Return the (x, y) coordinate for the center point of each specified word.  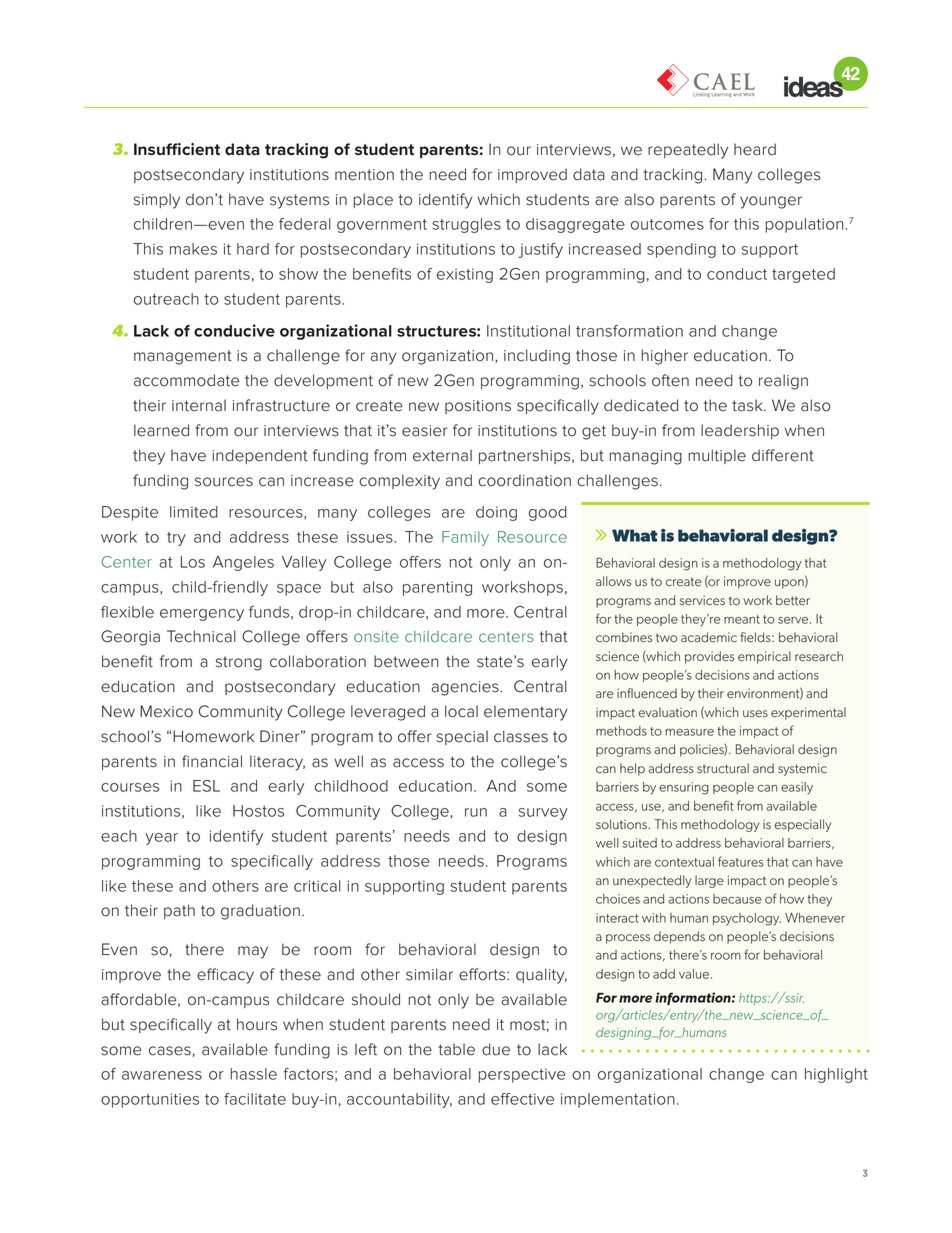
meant (742, 619)
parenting (437, 588)
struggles (466, 225)
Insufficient (177, 149)
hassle (253, 1074)
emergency (202, 615)
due (496, 1049)
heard (755, 149)
